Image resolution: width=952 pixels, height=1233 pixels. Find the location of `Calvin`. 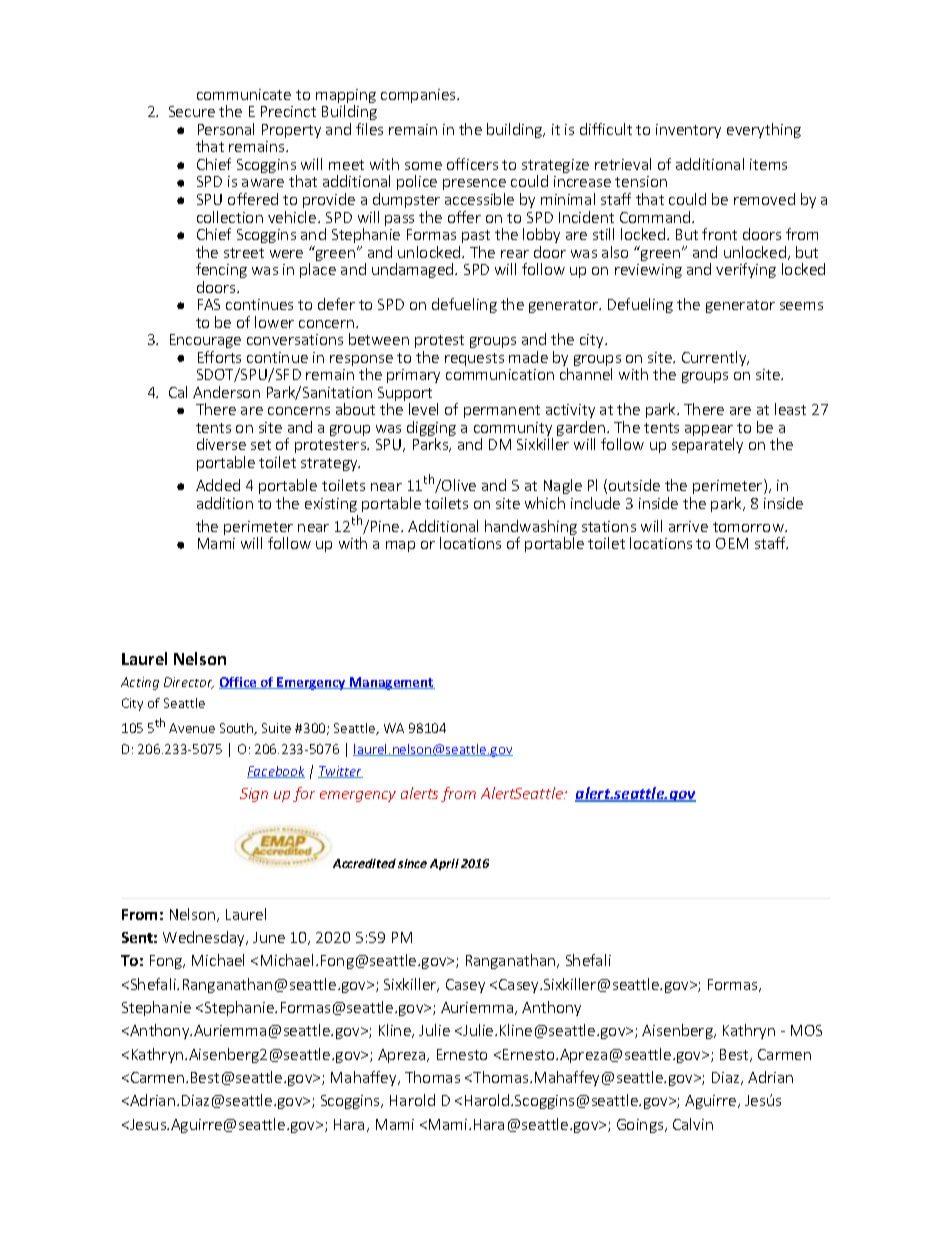

Calvin is located at coordinates (693, 1124).
